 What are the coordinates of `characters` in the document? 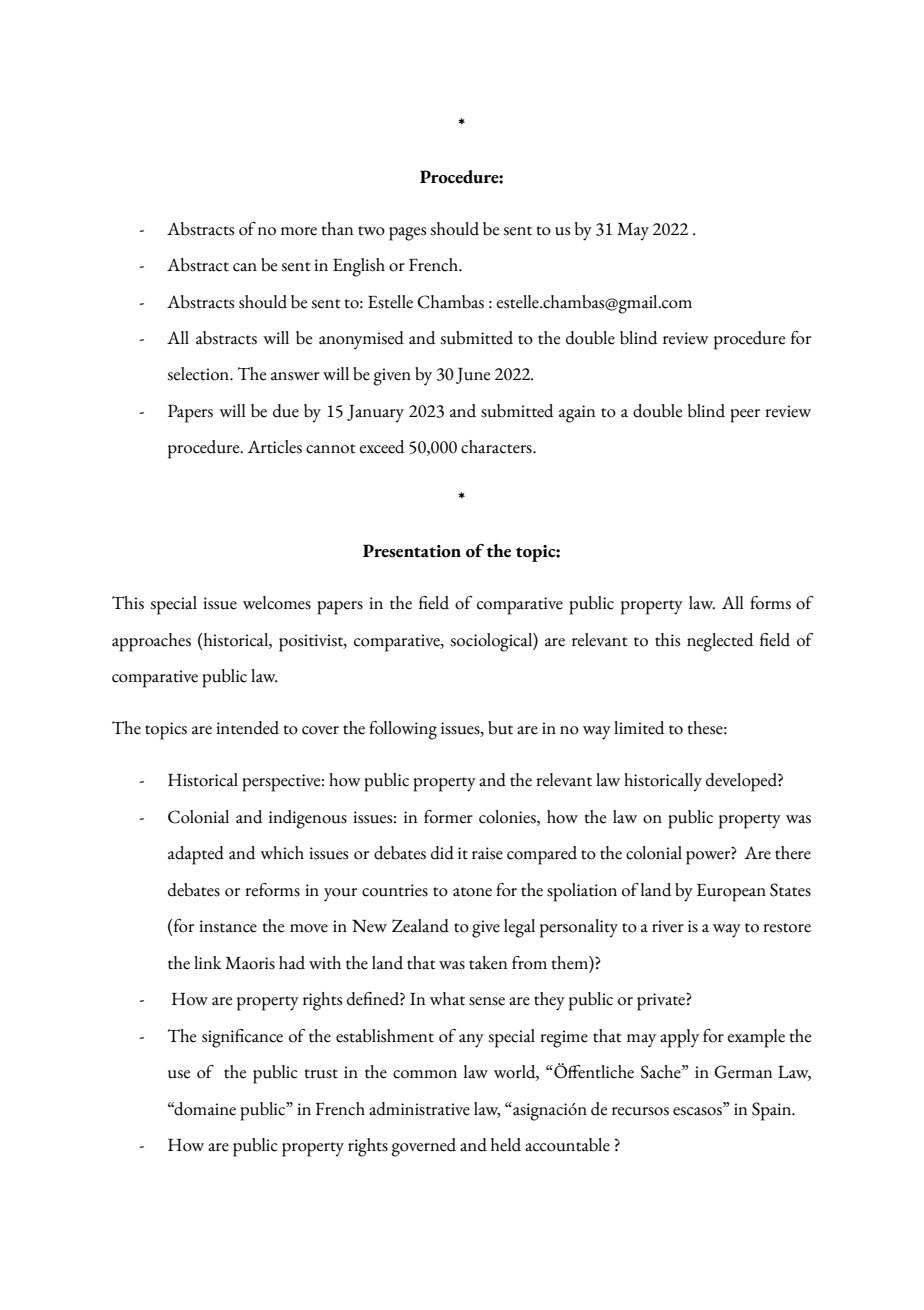 It's located at (497, 447).
